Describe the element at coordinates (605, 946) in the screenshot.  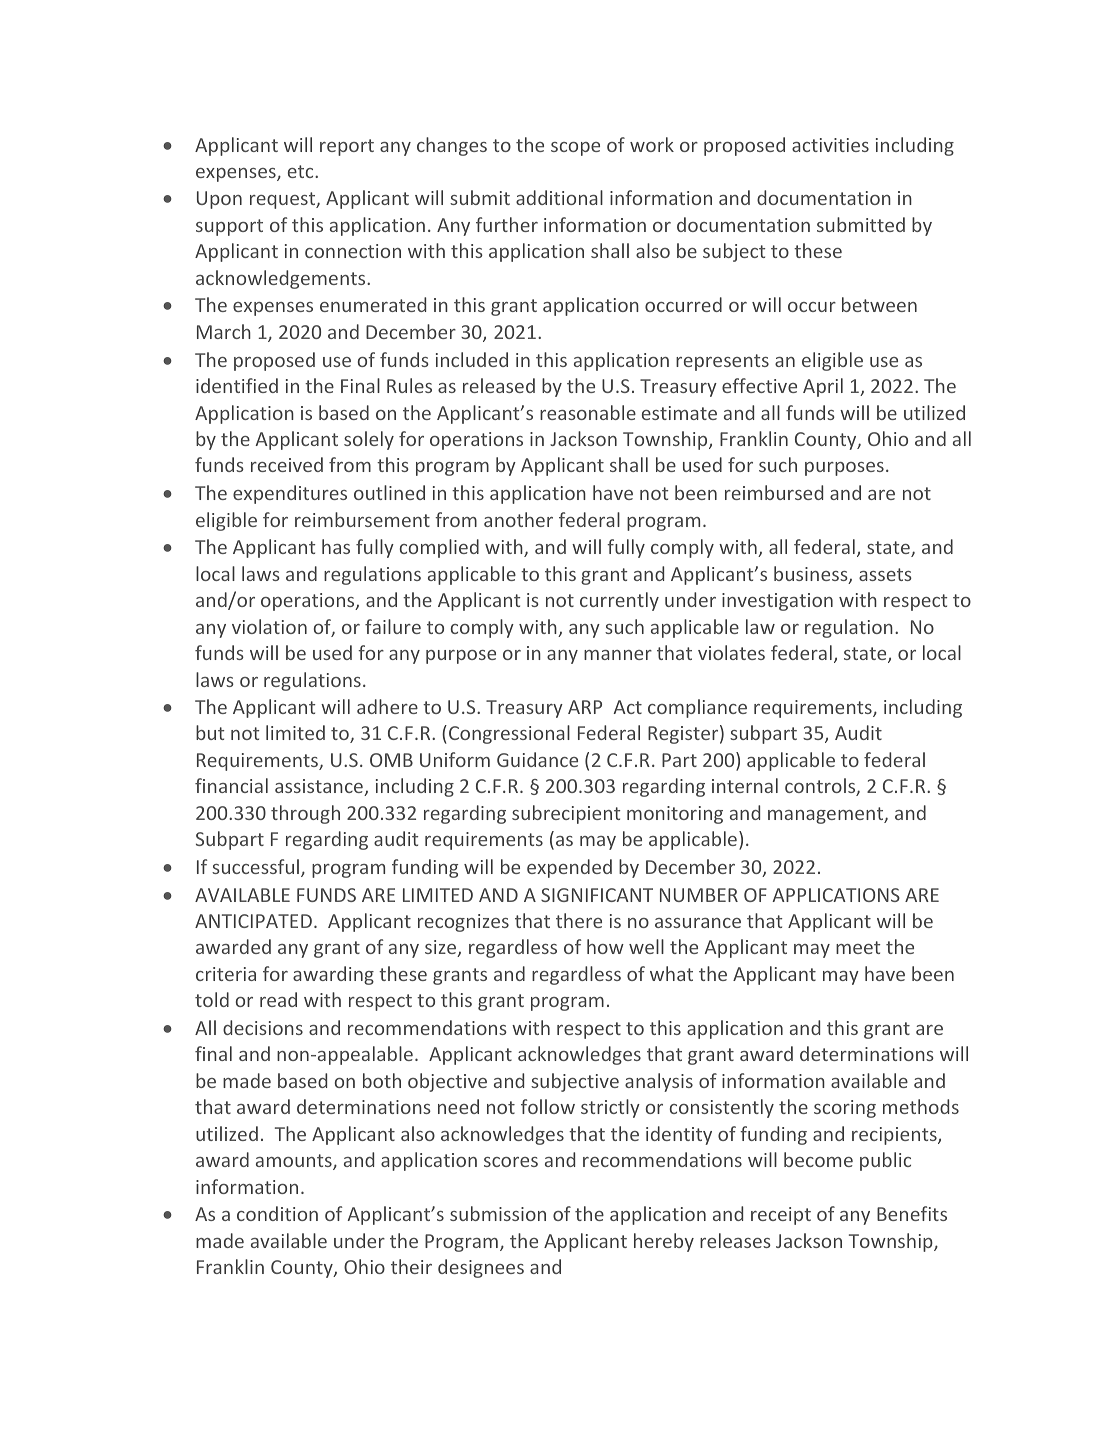
I see `how` at that location.
